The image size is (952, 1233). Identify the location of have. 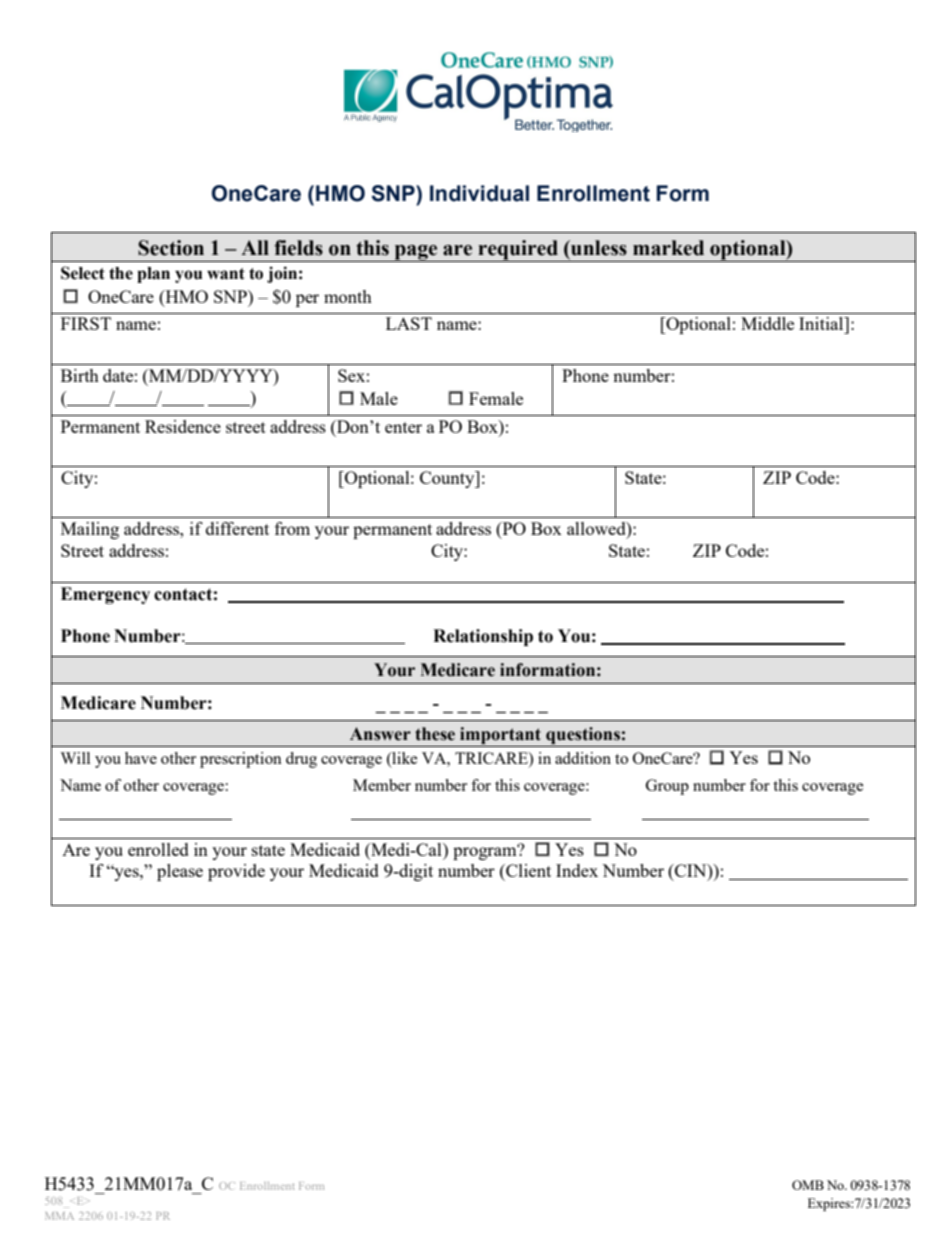
(141, 758).
